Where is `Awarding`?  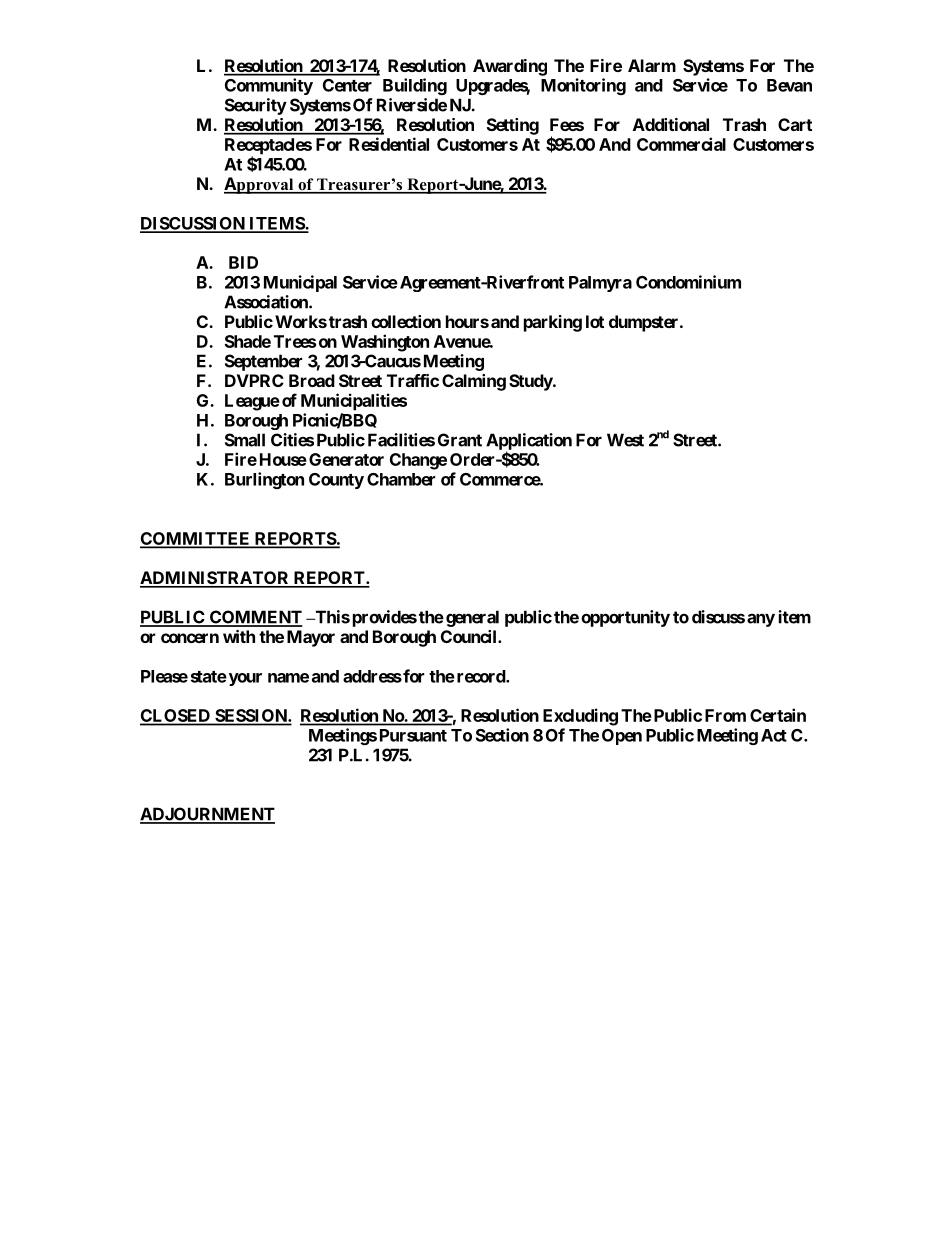 Awarding is located at coordinates (510, 67).
